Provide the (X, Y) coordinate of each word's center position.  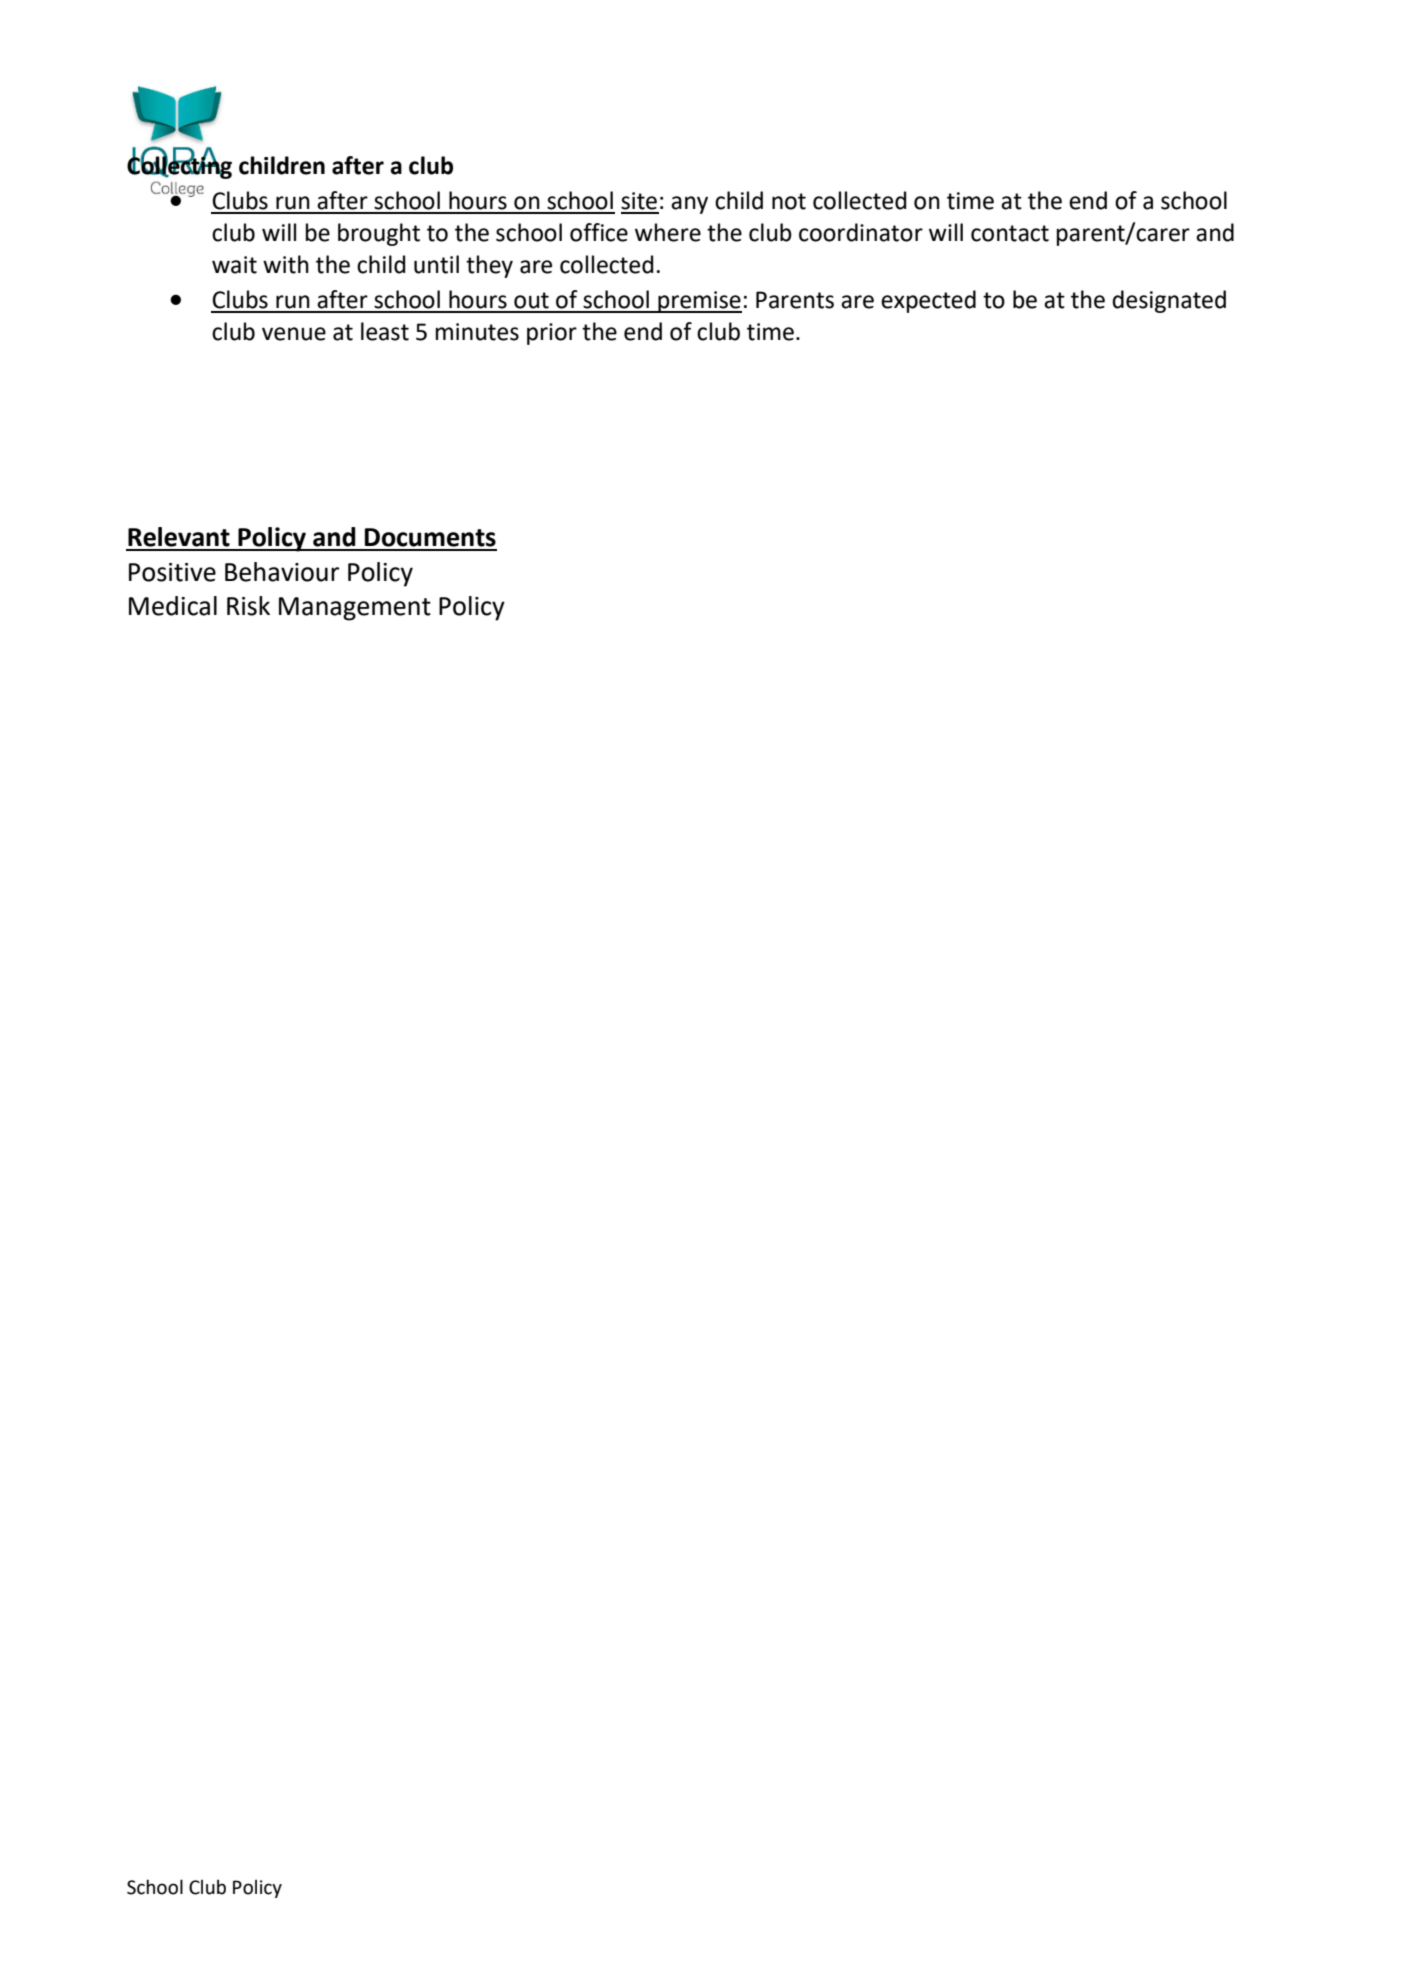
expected (928, 301)
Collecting (179, 166)
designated (1169, 301)
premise (699, 302)
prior (552, 334)
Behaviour (282, 572)
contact (1010, 233)
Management (355, 609)
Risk (248, 606)
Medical (173, 606)
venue (294, 334)
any (689, 205)
